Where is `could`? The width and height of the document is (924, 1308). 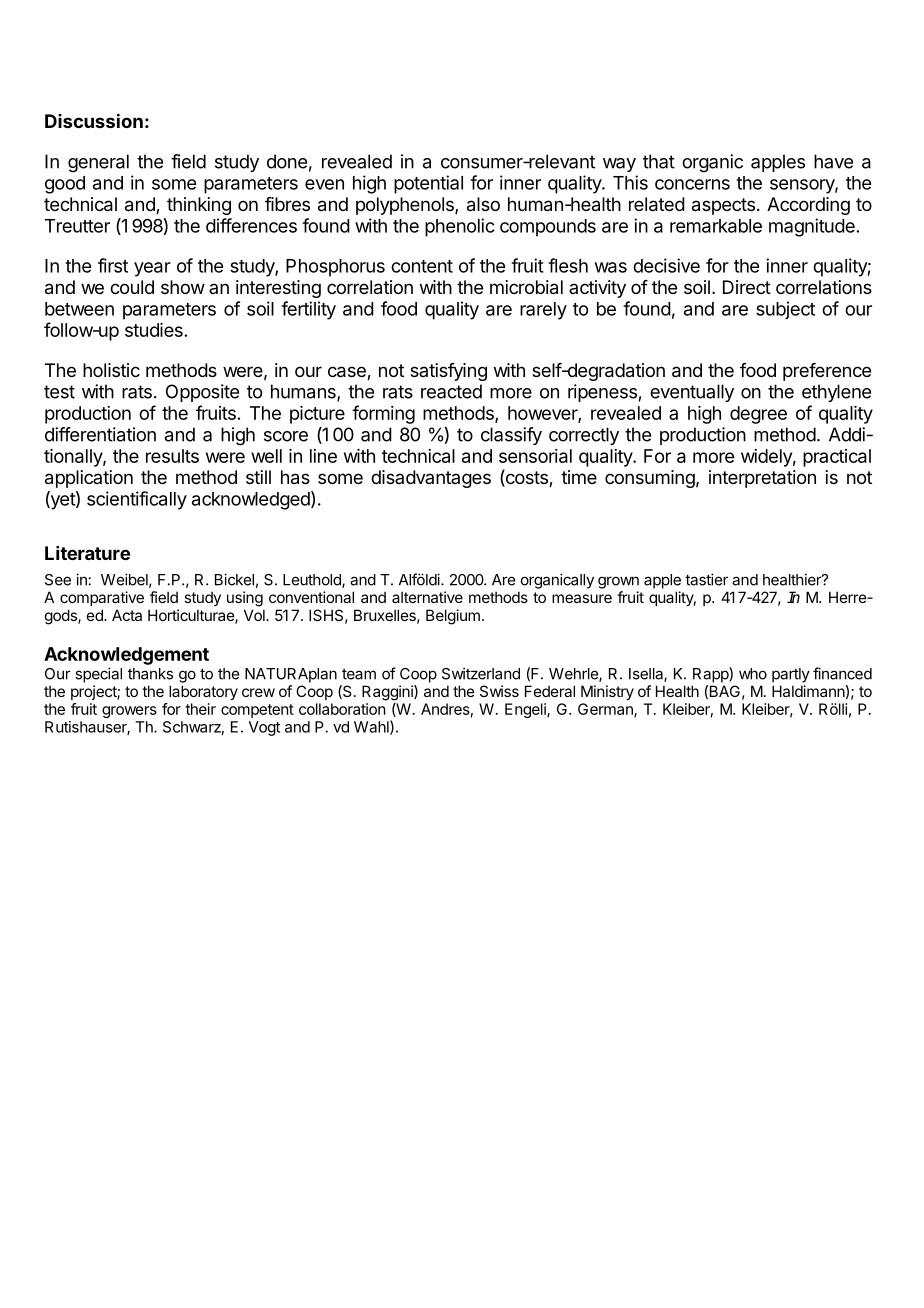 could is located at coordinates (132, 287).
